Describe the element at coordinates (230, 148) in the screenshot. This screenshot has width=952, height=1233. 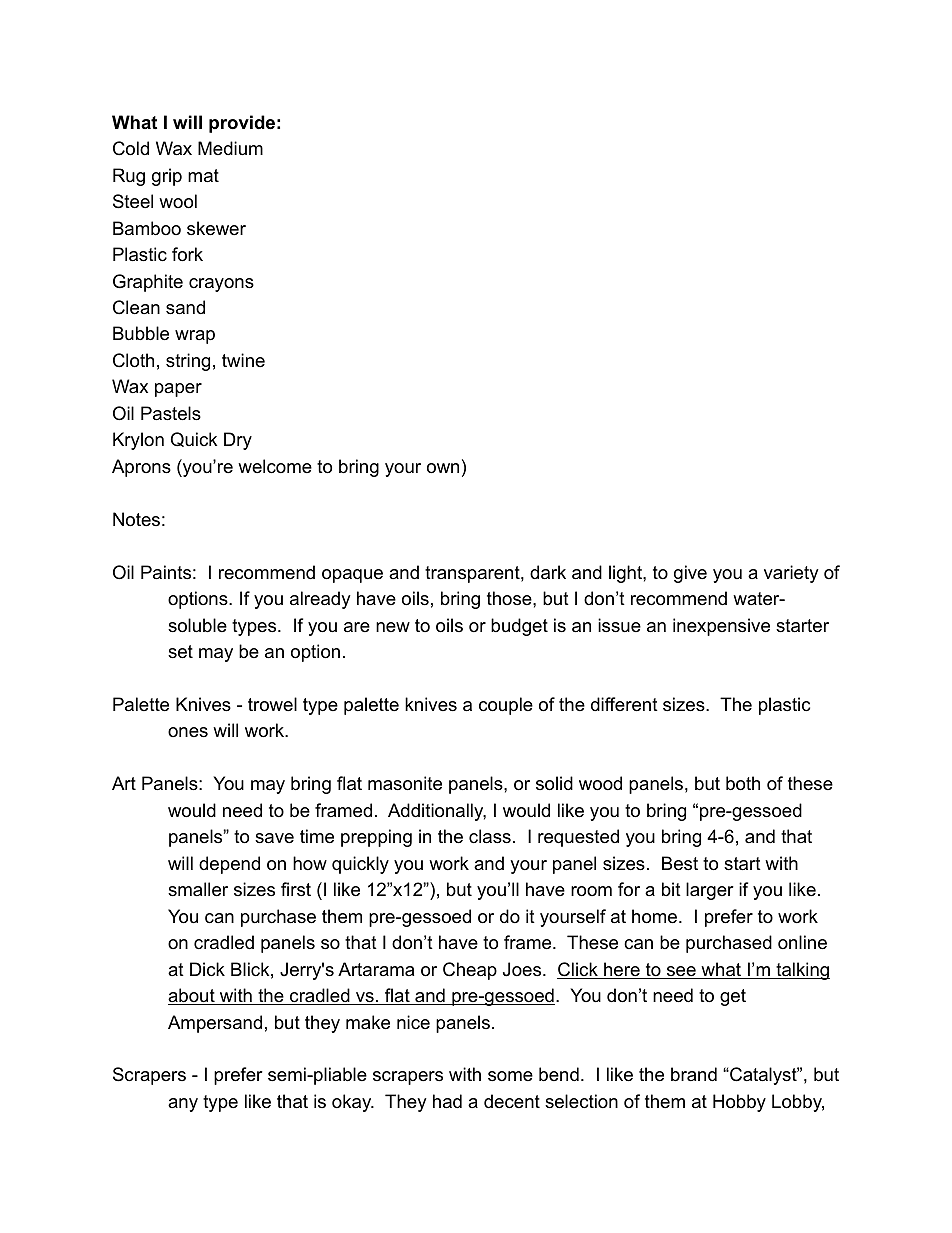
I see `Medium` at that location.
